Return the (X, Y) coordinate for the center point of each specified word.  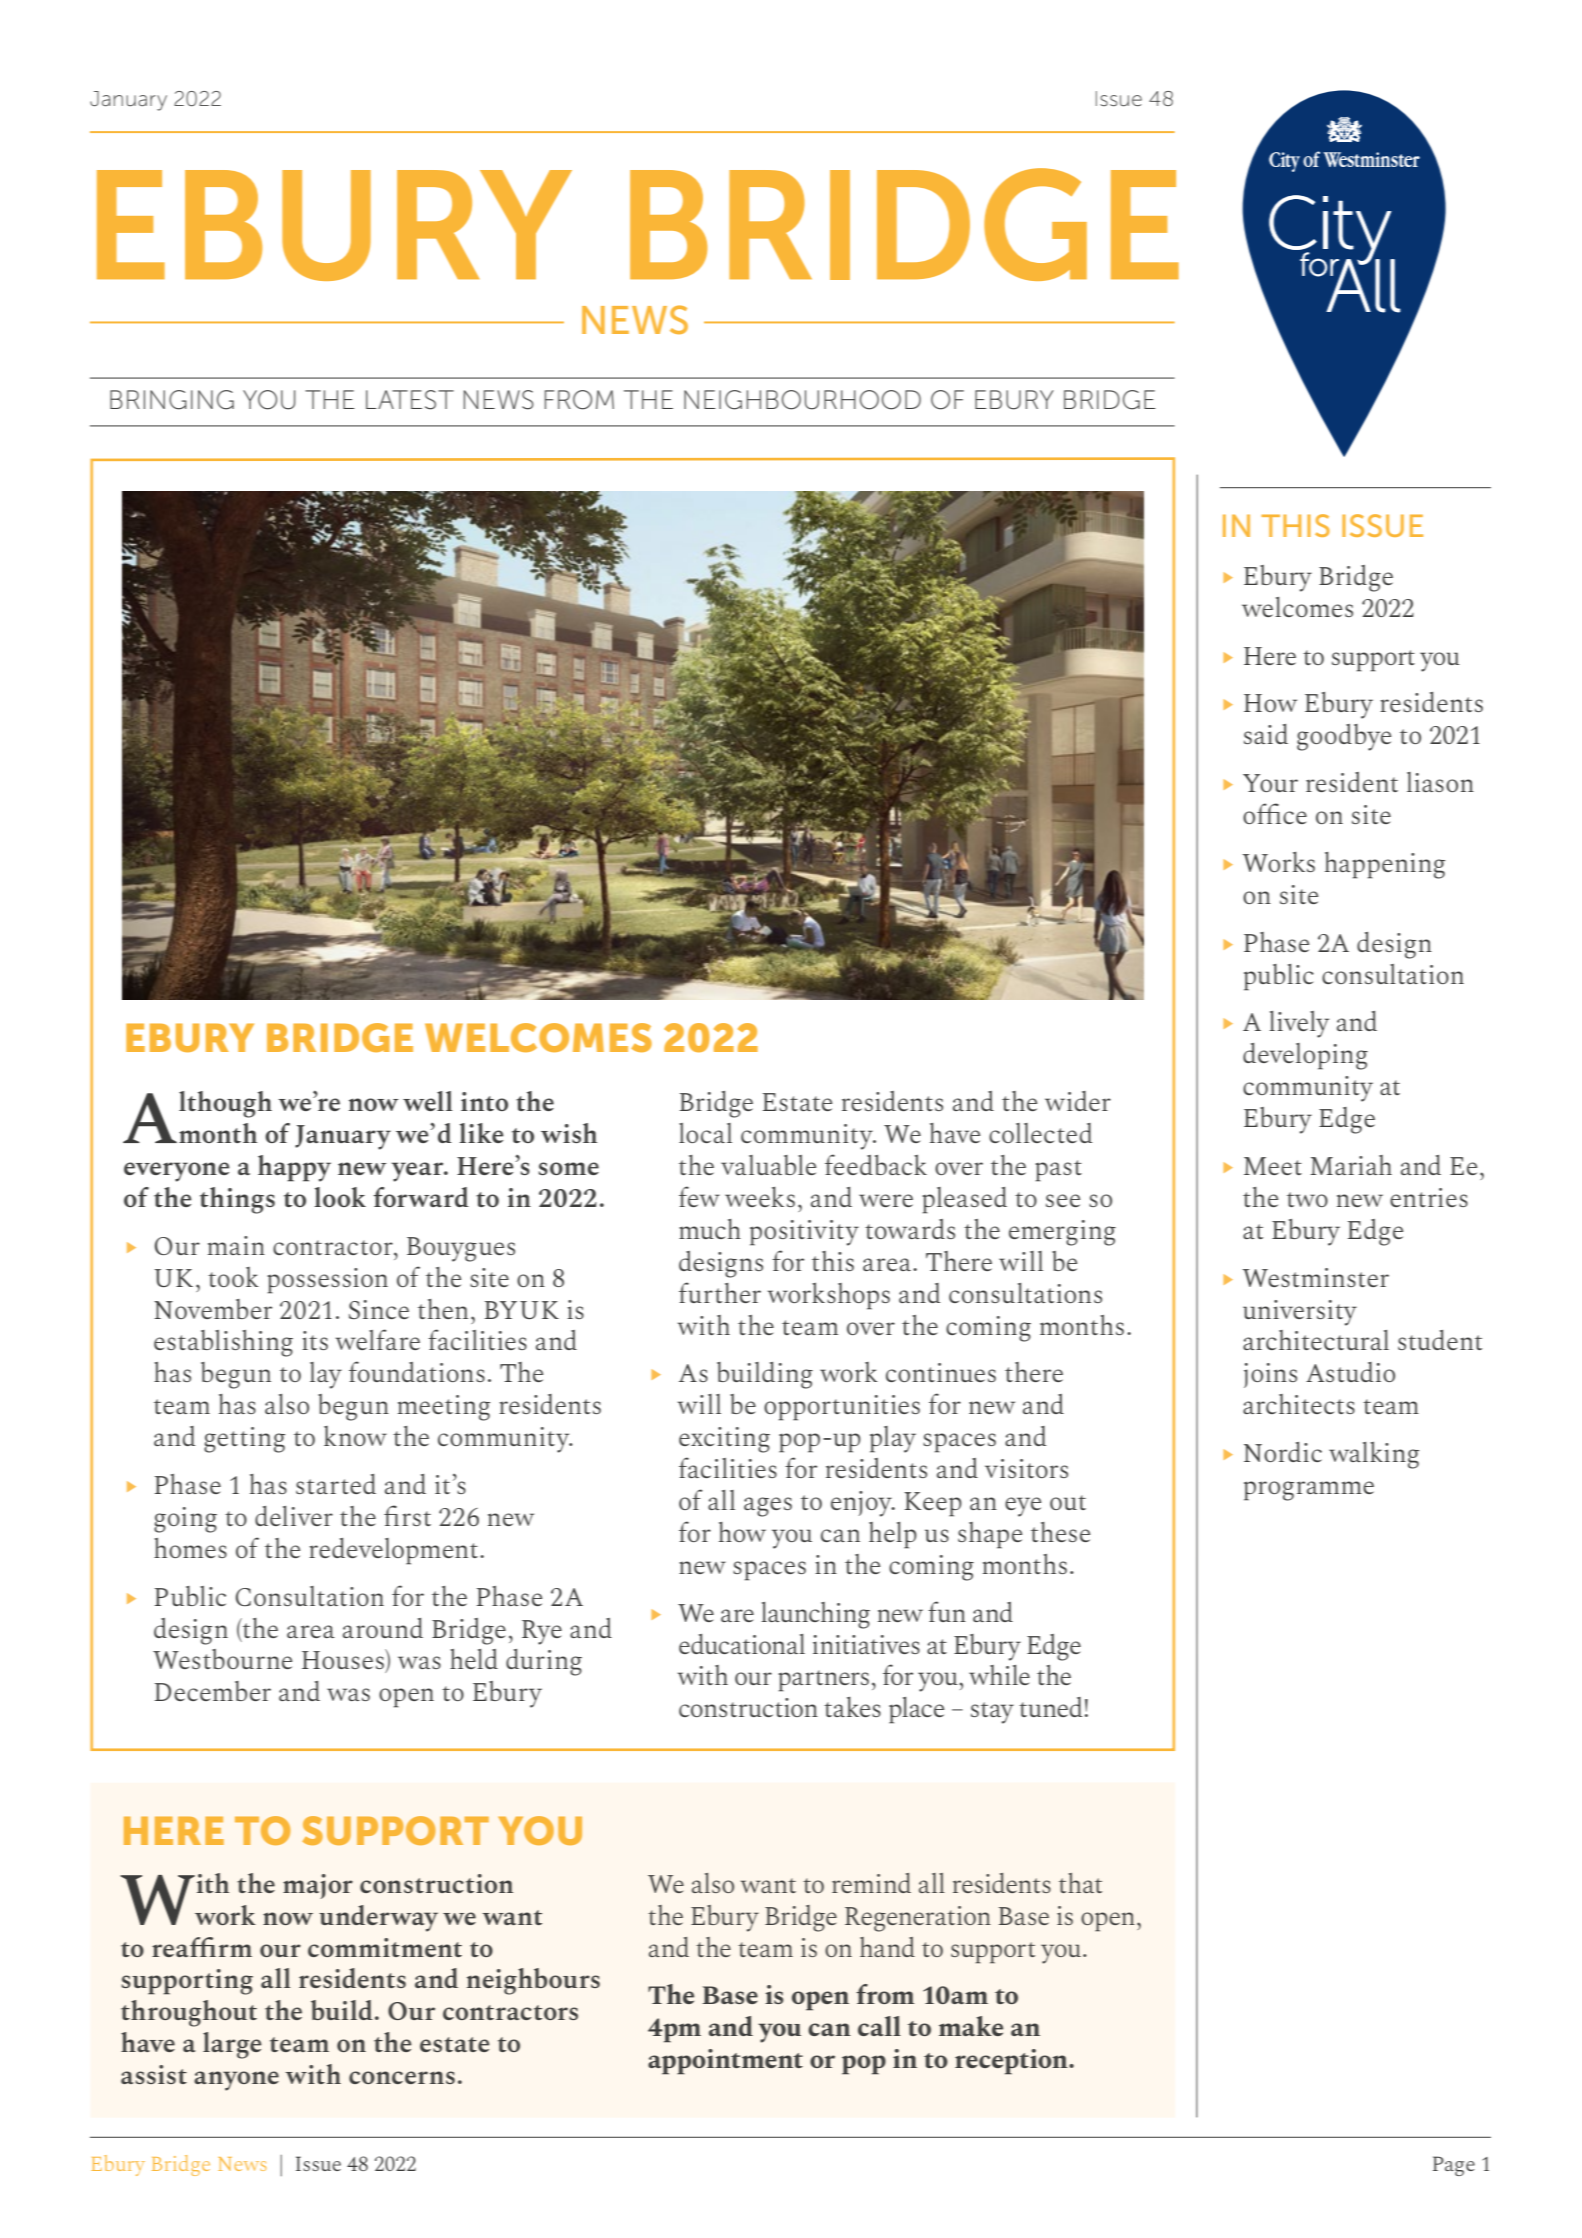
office (1275, 813)
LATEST (410, 400)
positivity (804, 1233)
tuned (1050, 1707)
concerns (402, 2077)
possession (327, 1281)
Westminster (1315, 1277)
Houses (344, 1659)
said (1266, 734)
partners (823, 1681)
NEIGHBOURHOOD (802, 400)
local (705, 1133)
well (427, 1101)
